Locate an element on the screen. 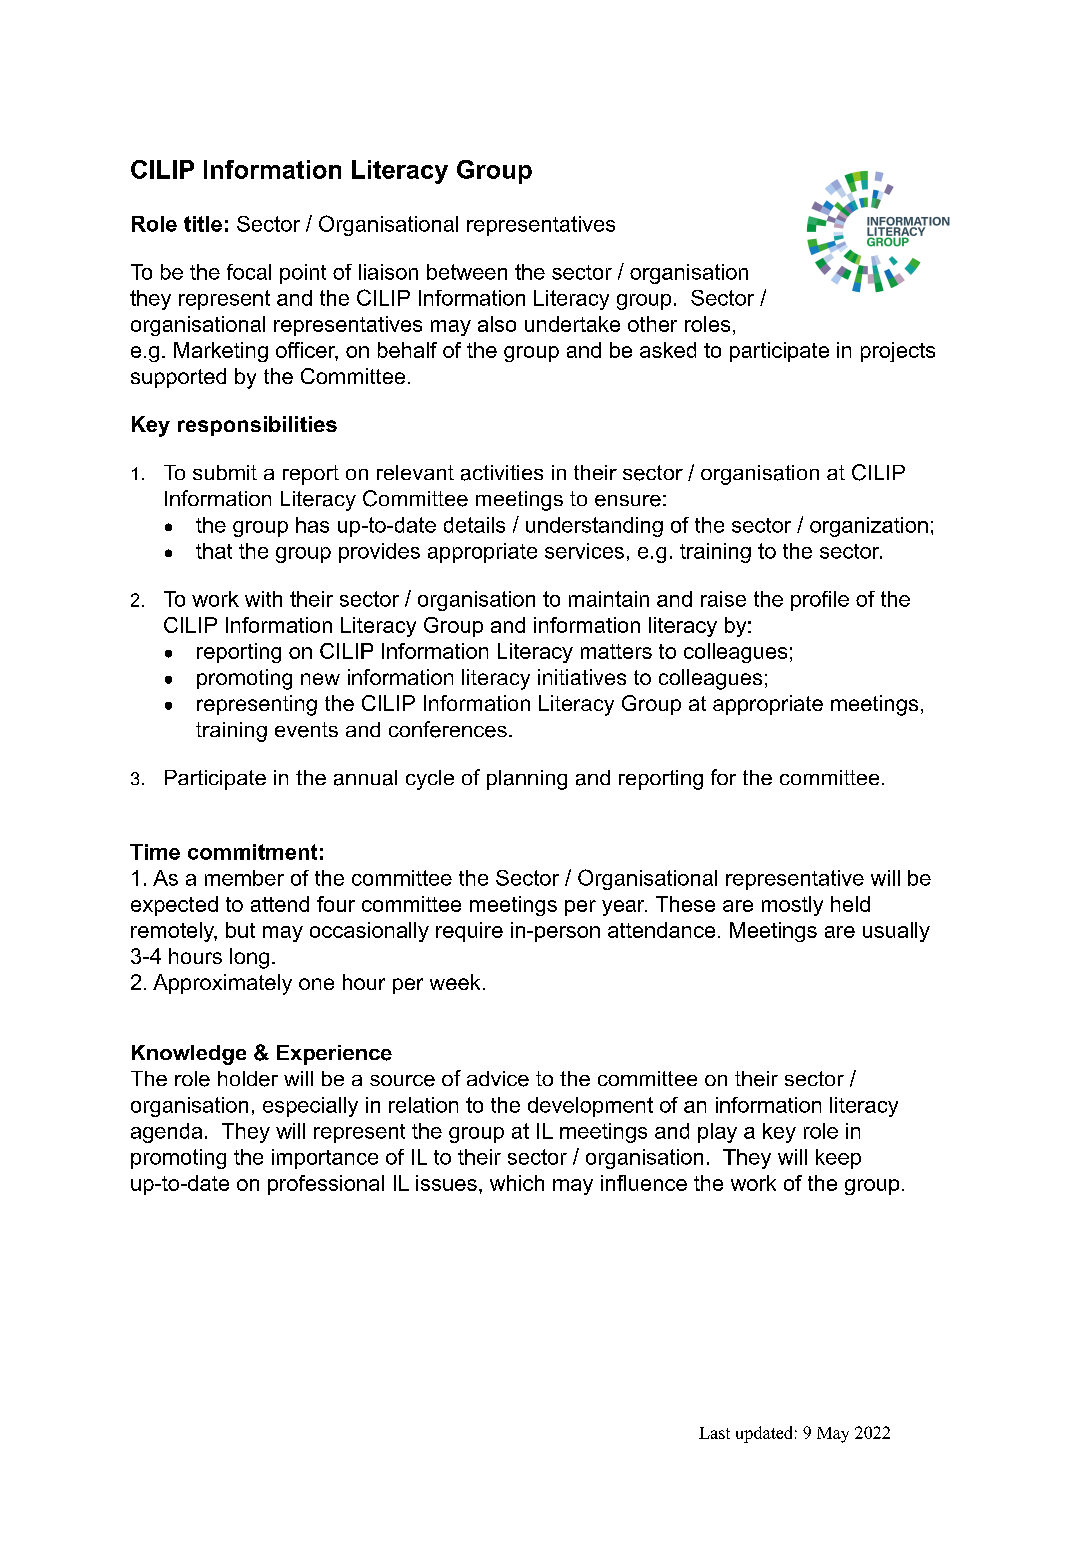 The image size is (1092, 1543). between is located at coordinates (467, 272).
